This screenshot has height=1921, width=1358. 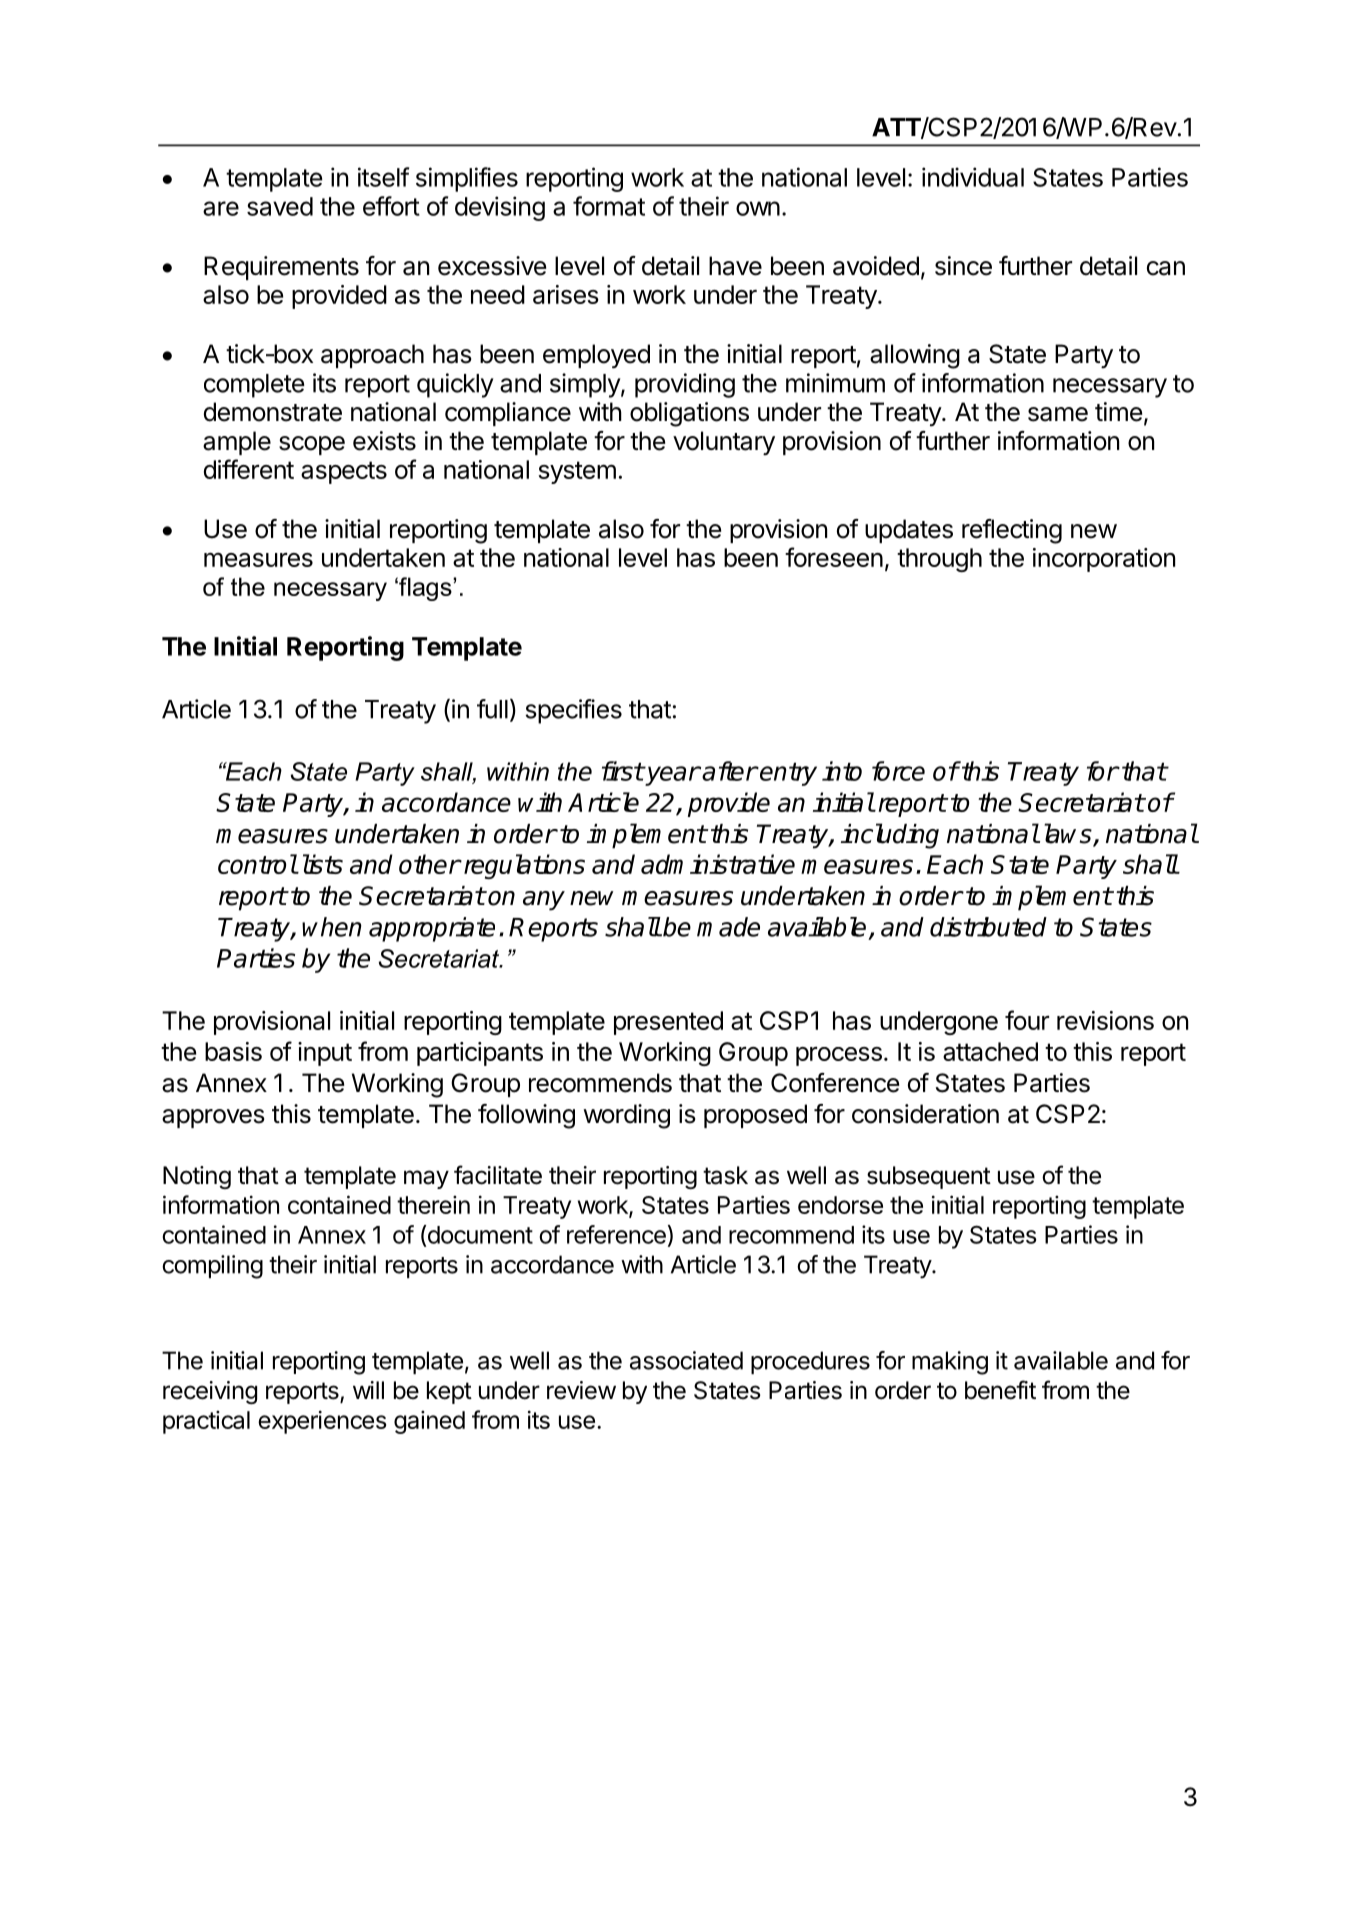 I want to click on will, so click(x=368, y=1390).
